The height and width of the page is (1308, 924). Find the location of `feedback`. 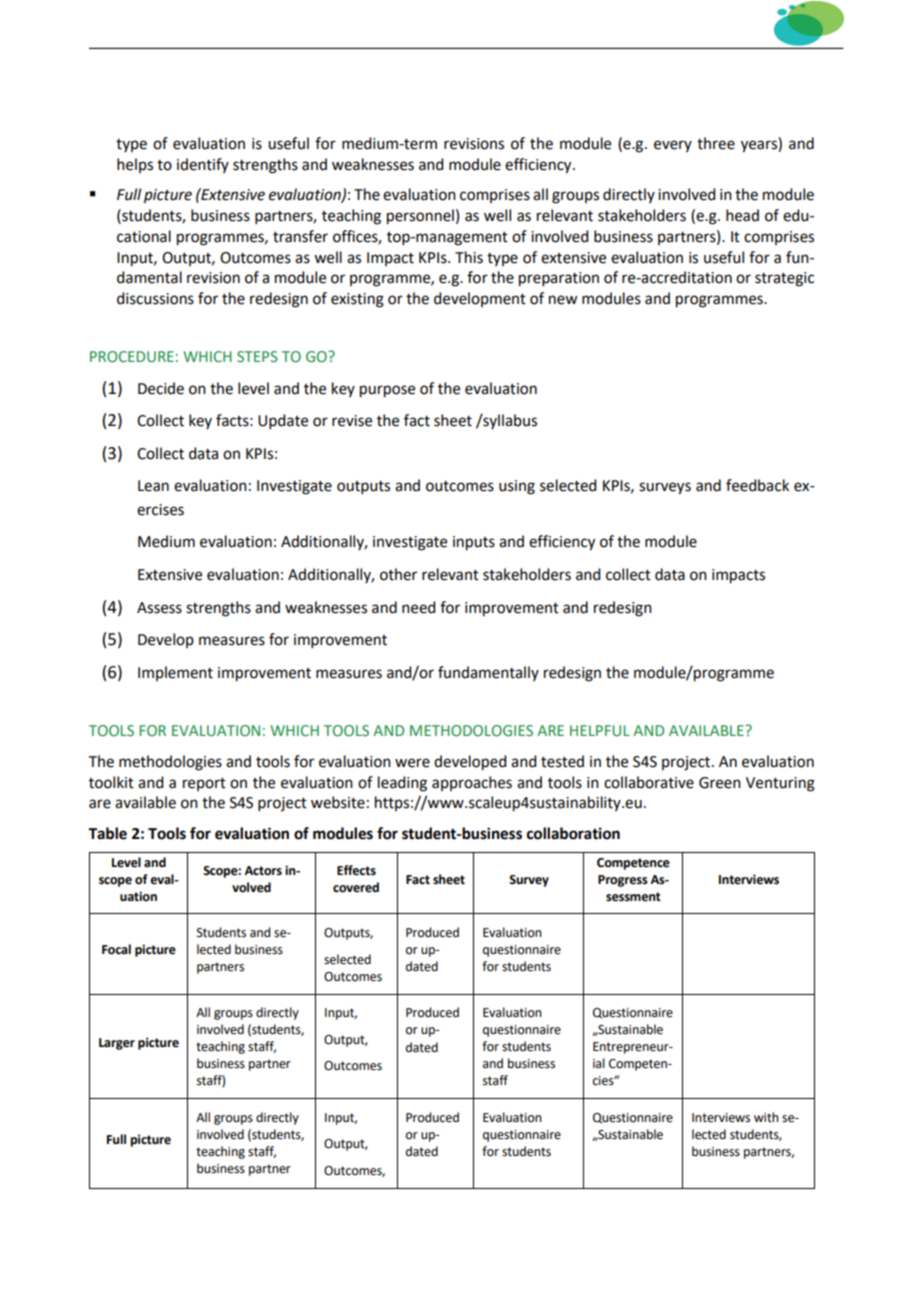

feedback is located at coordinates (757, 485).
